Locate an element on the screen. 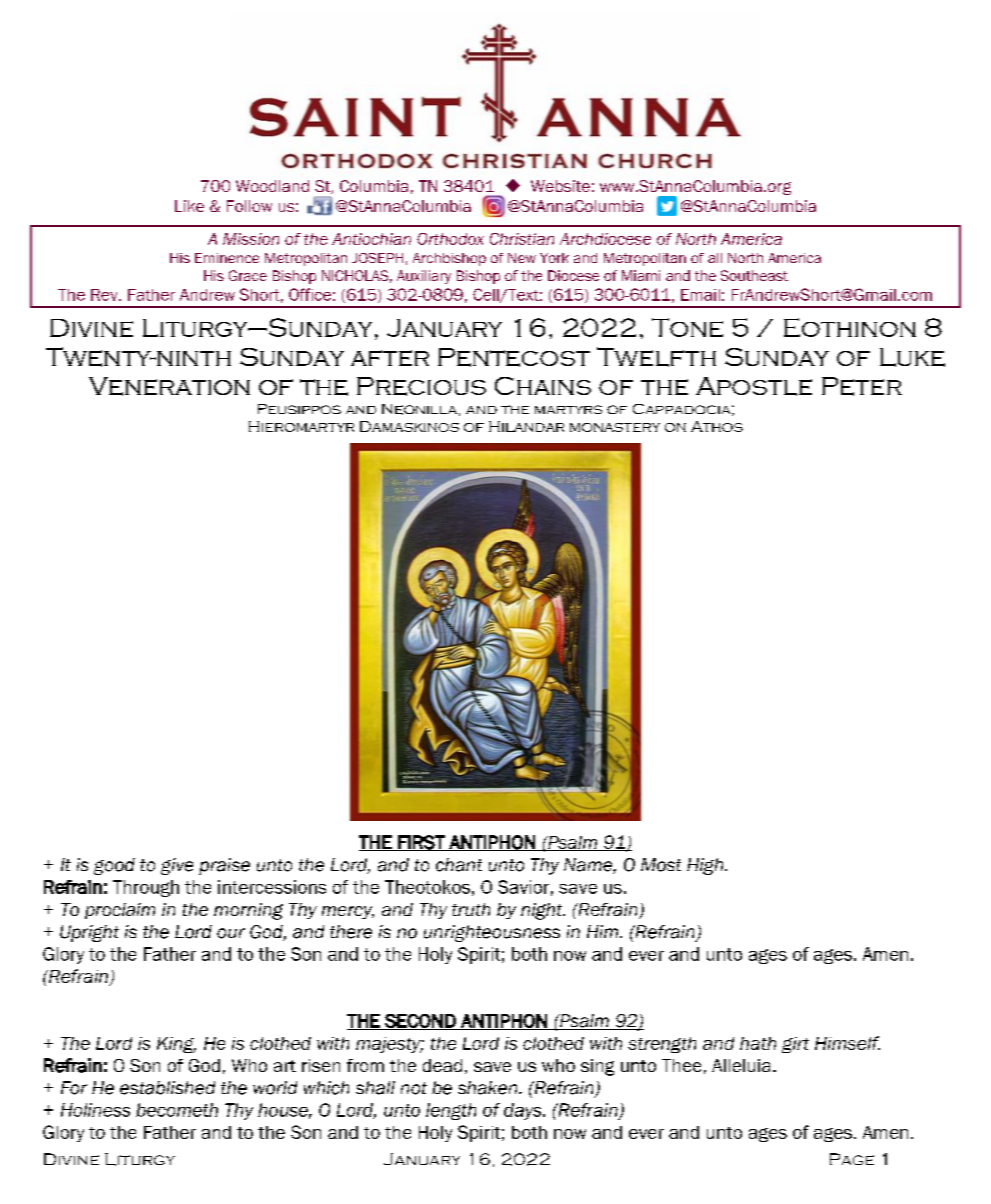 Image resolution: width=991 pixels, height=1204 pixels. Like is located at coordinates (189, 206).
